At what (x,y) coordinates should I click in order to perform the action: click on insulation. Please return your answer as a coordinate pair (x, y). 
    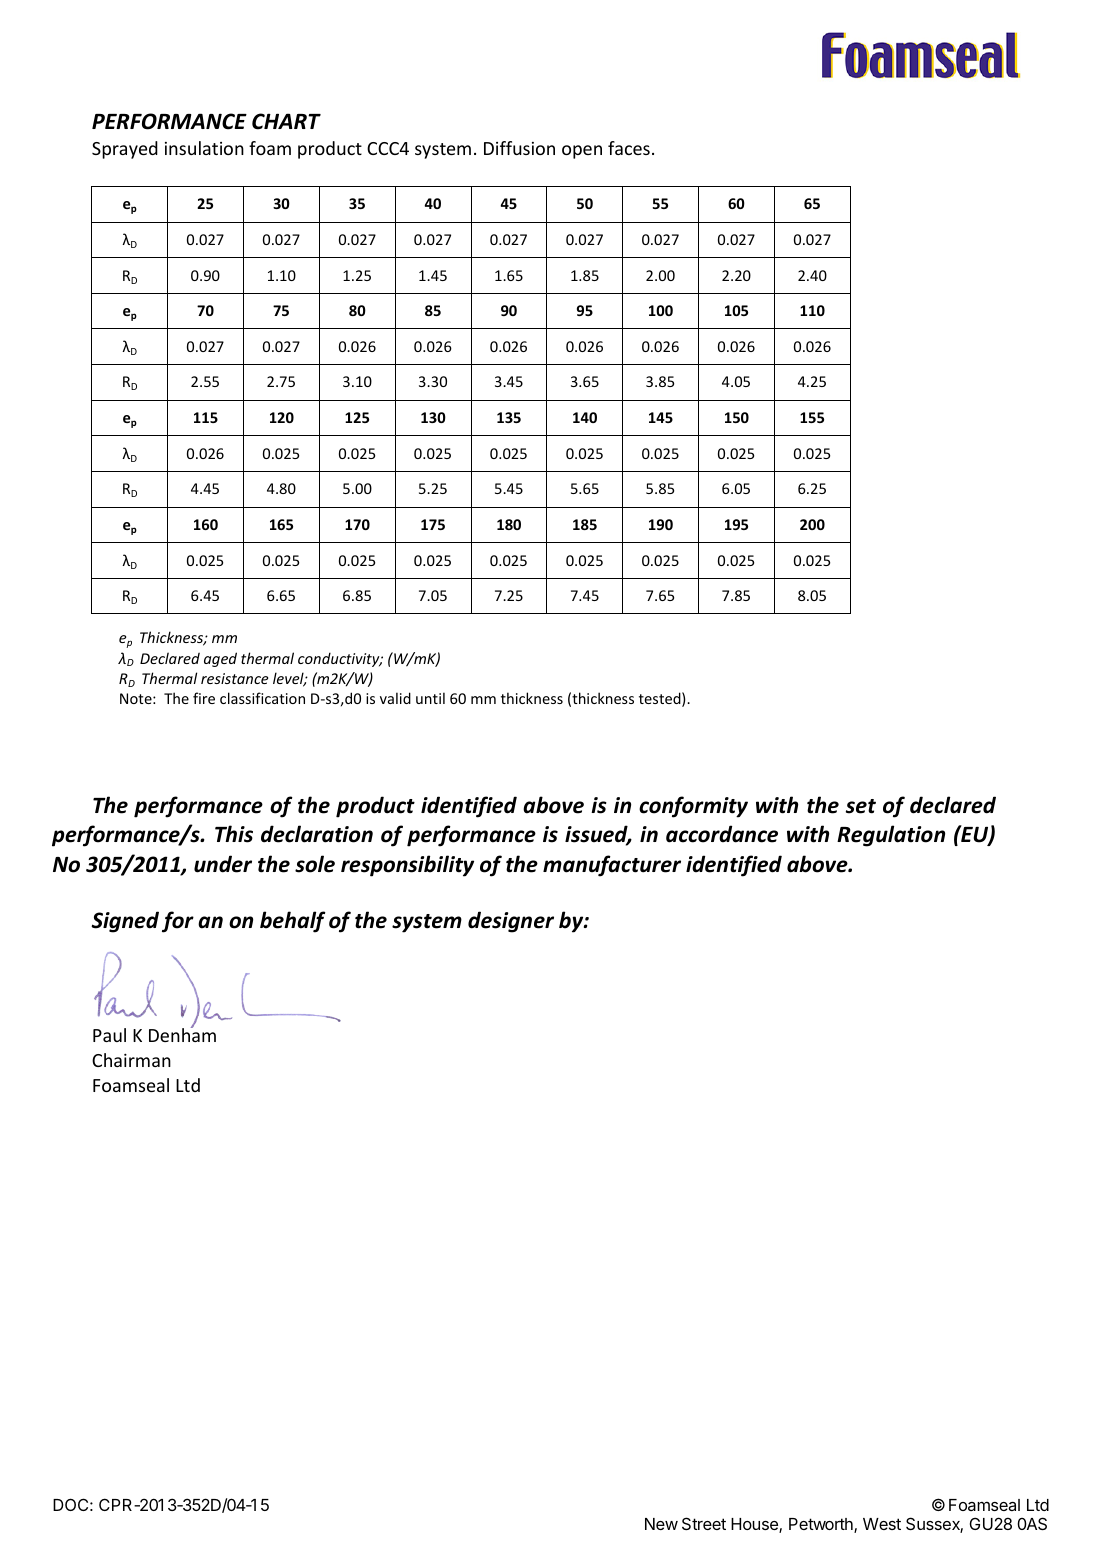
    Looking at the image, I should click on (204, 148).
